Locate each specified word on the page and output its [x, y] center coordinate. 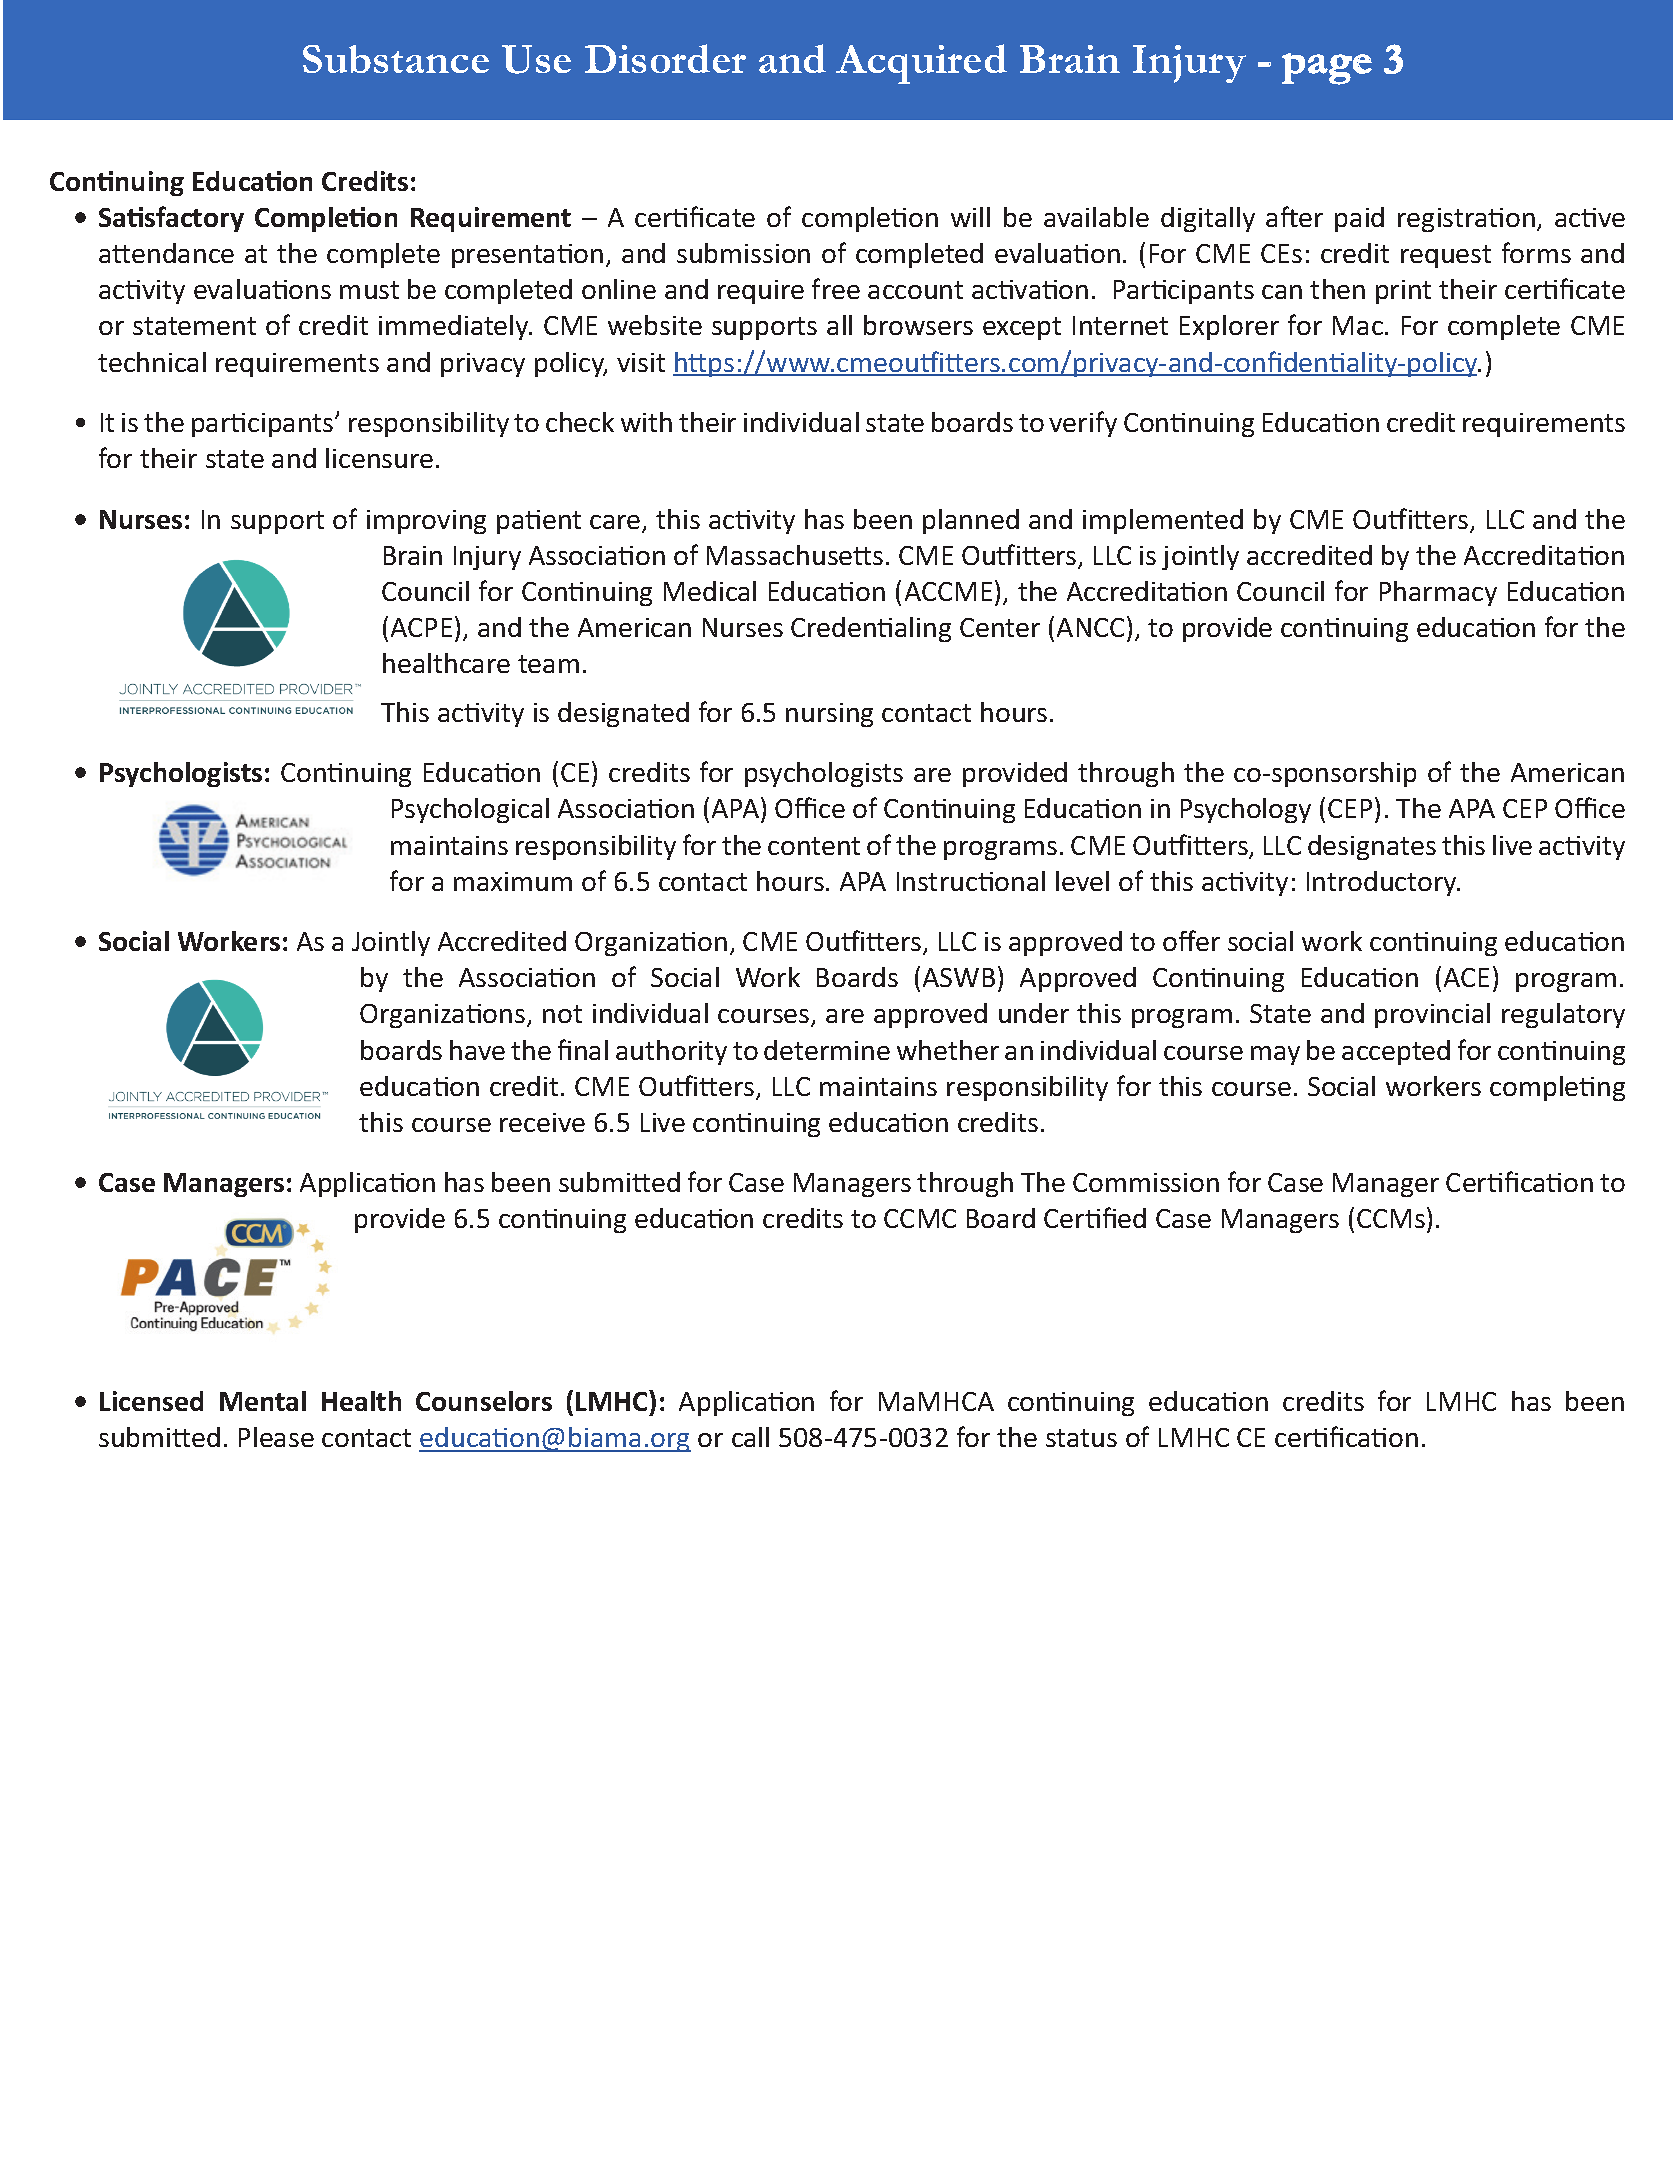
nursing [829, 715]
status [1081, 1438]
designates [1372, 847]
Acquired [921, 64]
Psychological [470, 810]
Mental [263, 1401]
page [1327, 69]
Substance [396, 59]
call [750, 1437]
